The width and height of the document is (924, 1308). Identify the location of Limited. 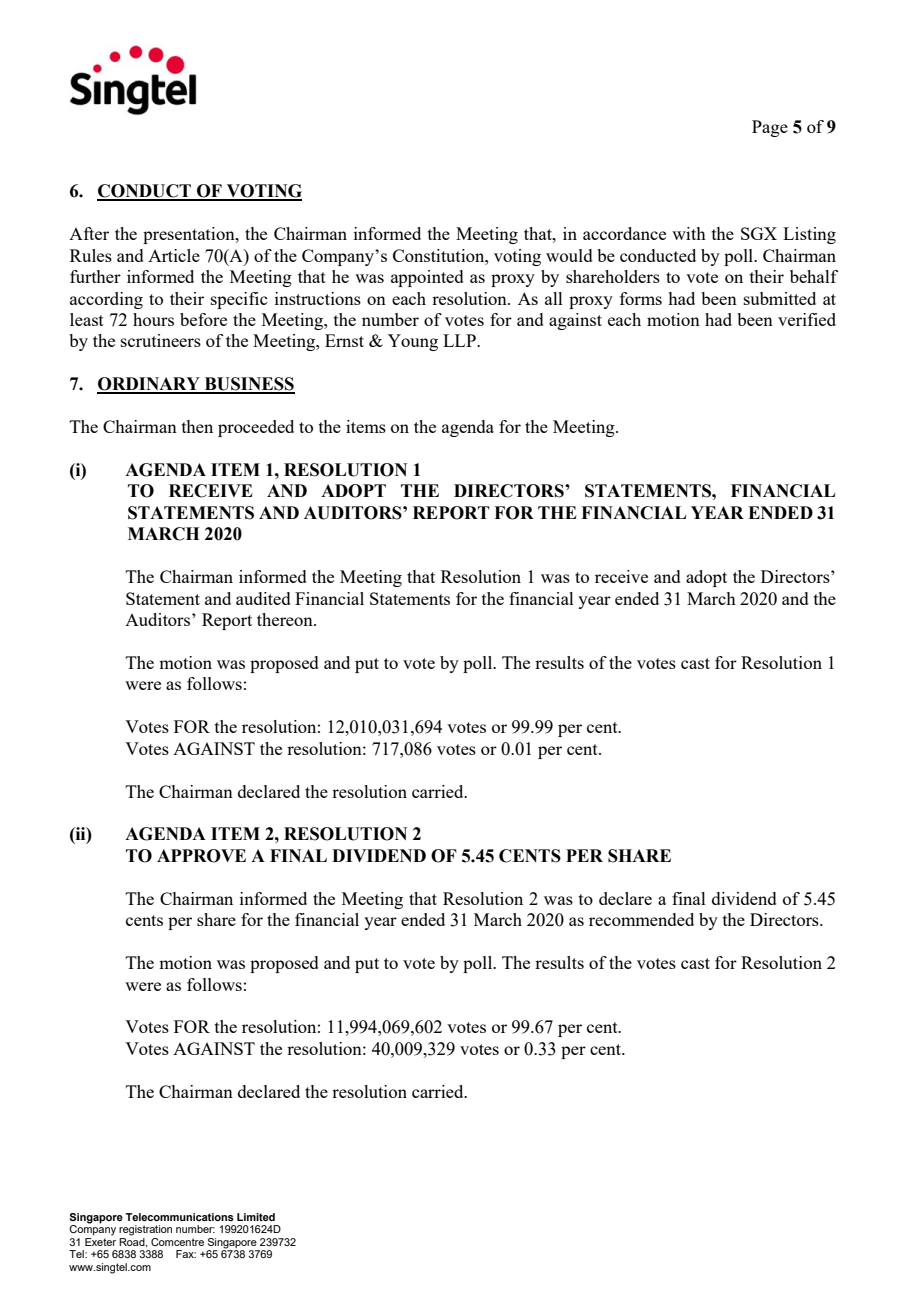
(256, 1217).
